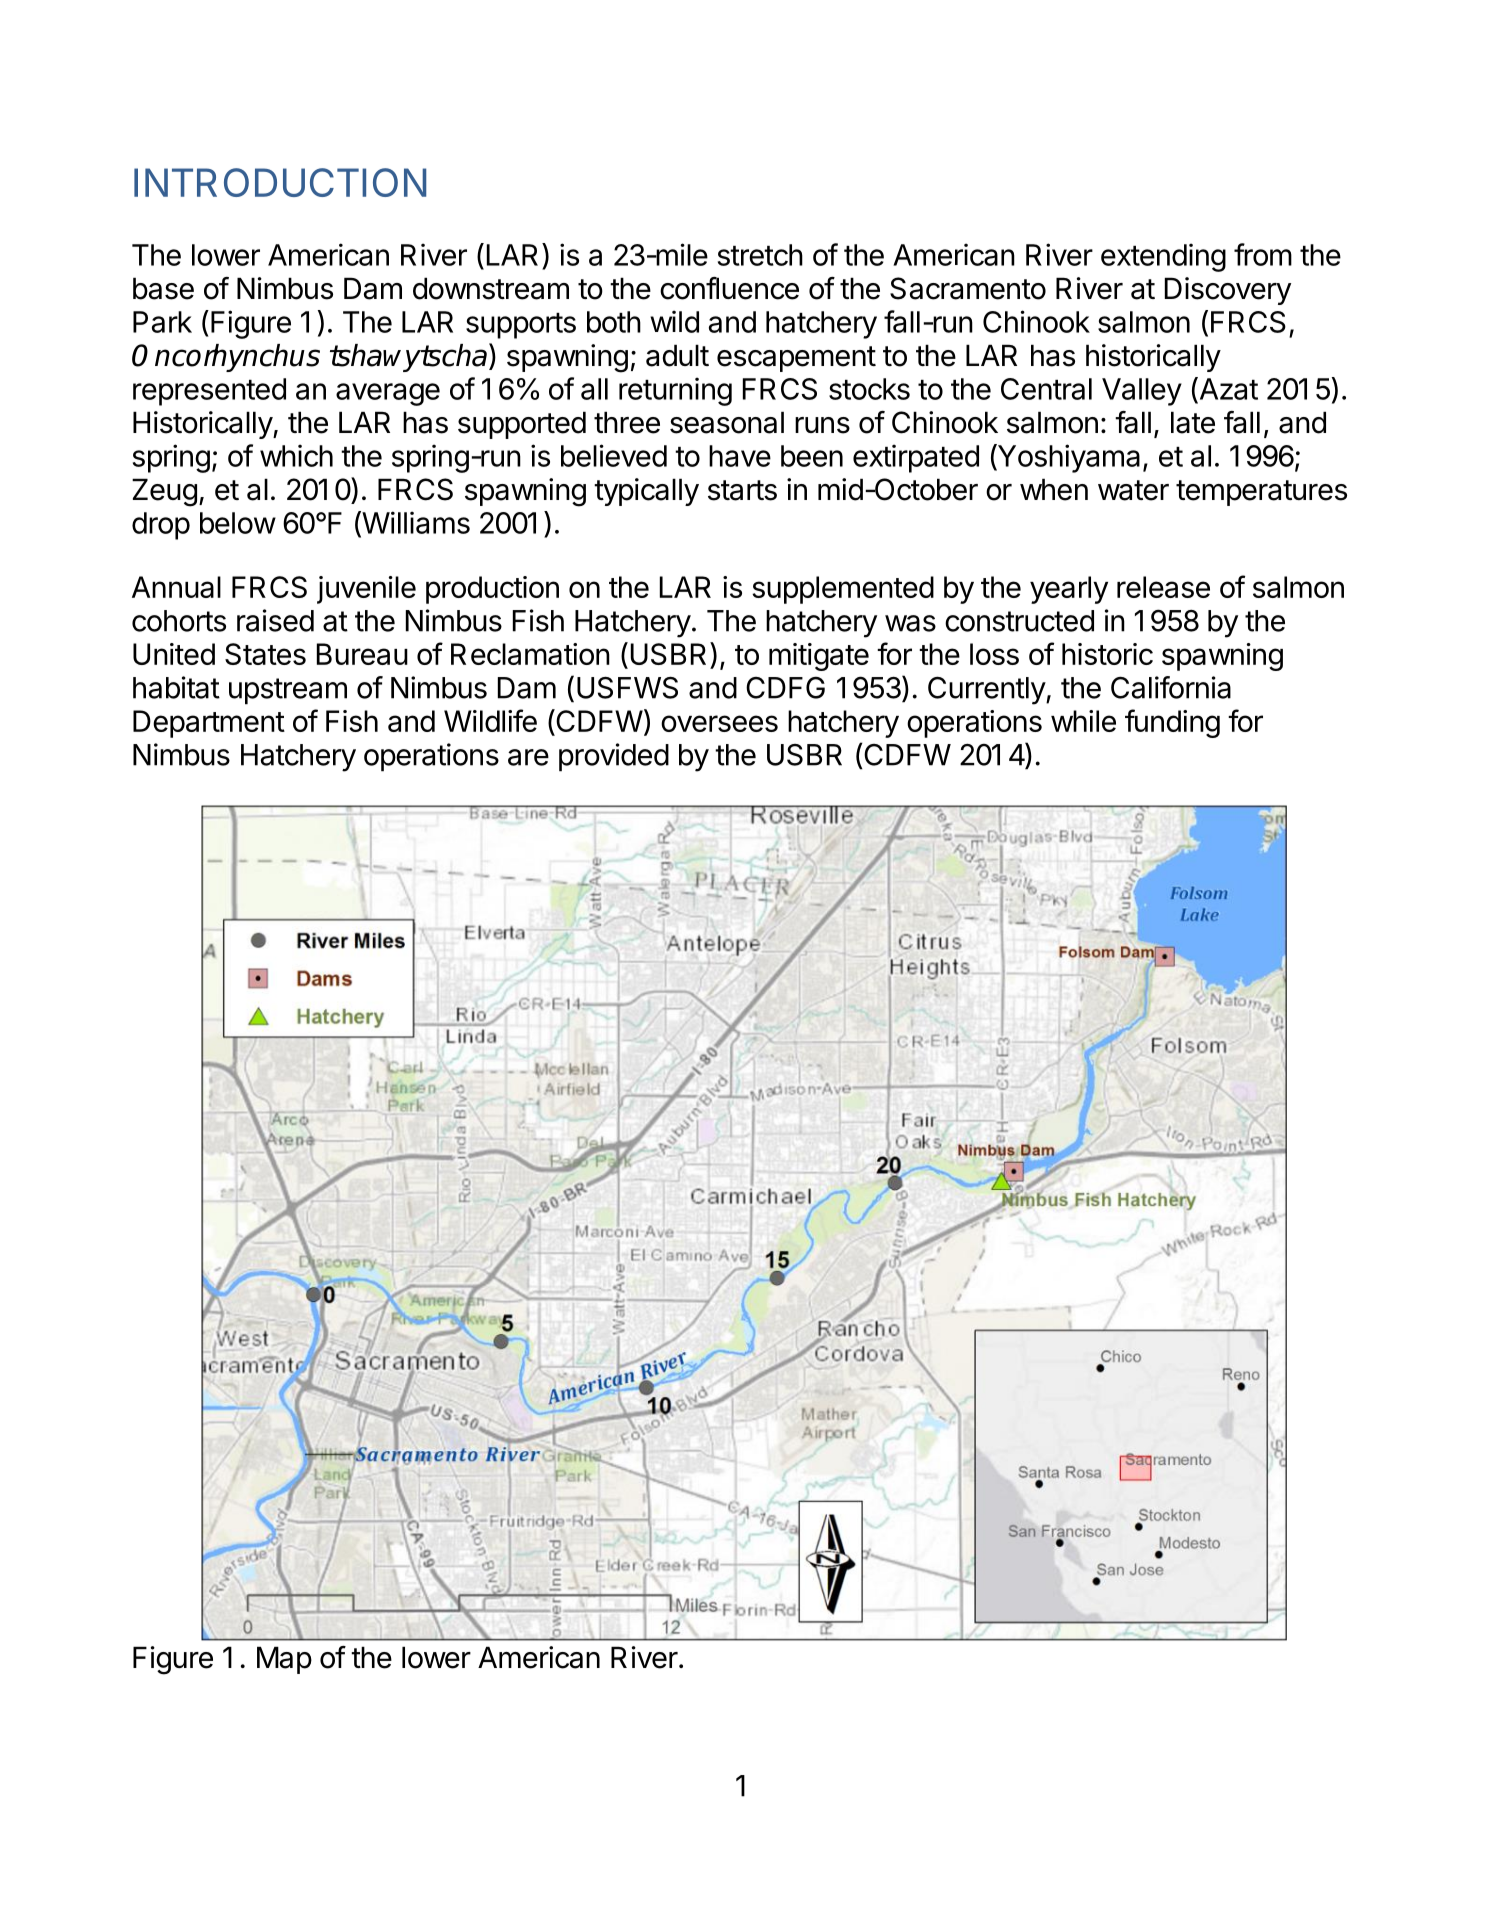  Describe the element at coordinates (209, 724) in the image. I see `Department` at that location.
